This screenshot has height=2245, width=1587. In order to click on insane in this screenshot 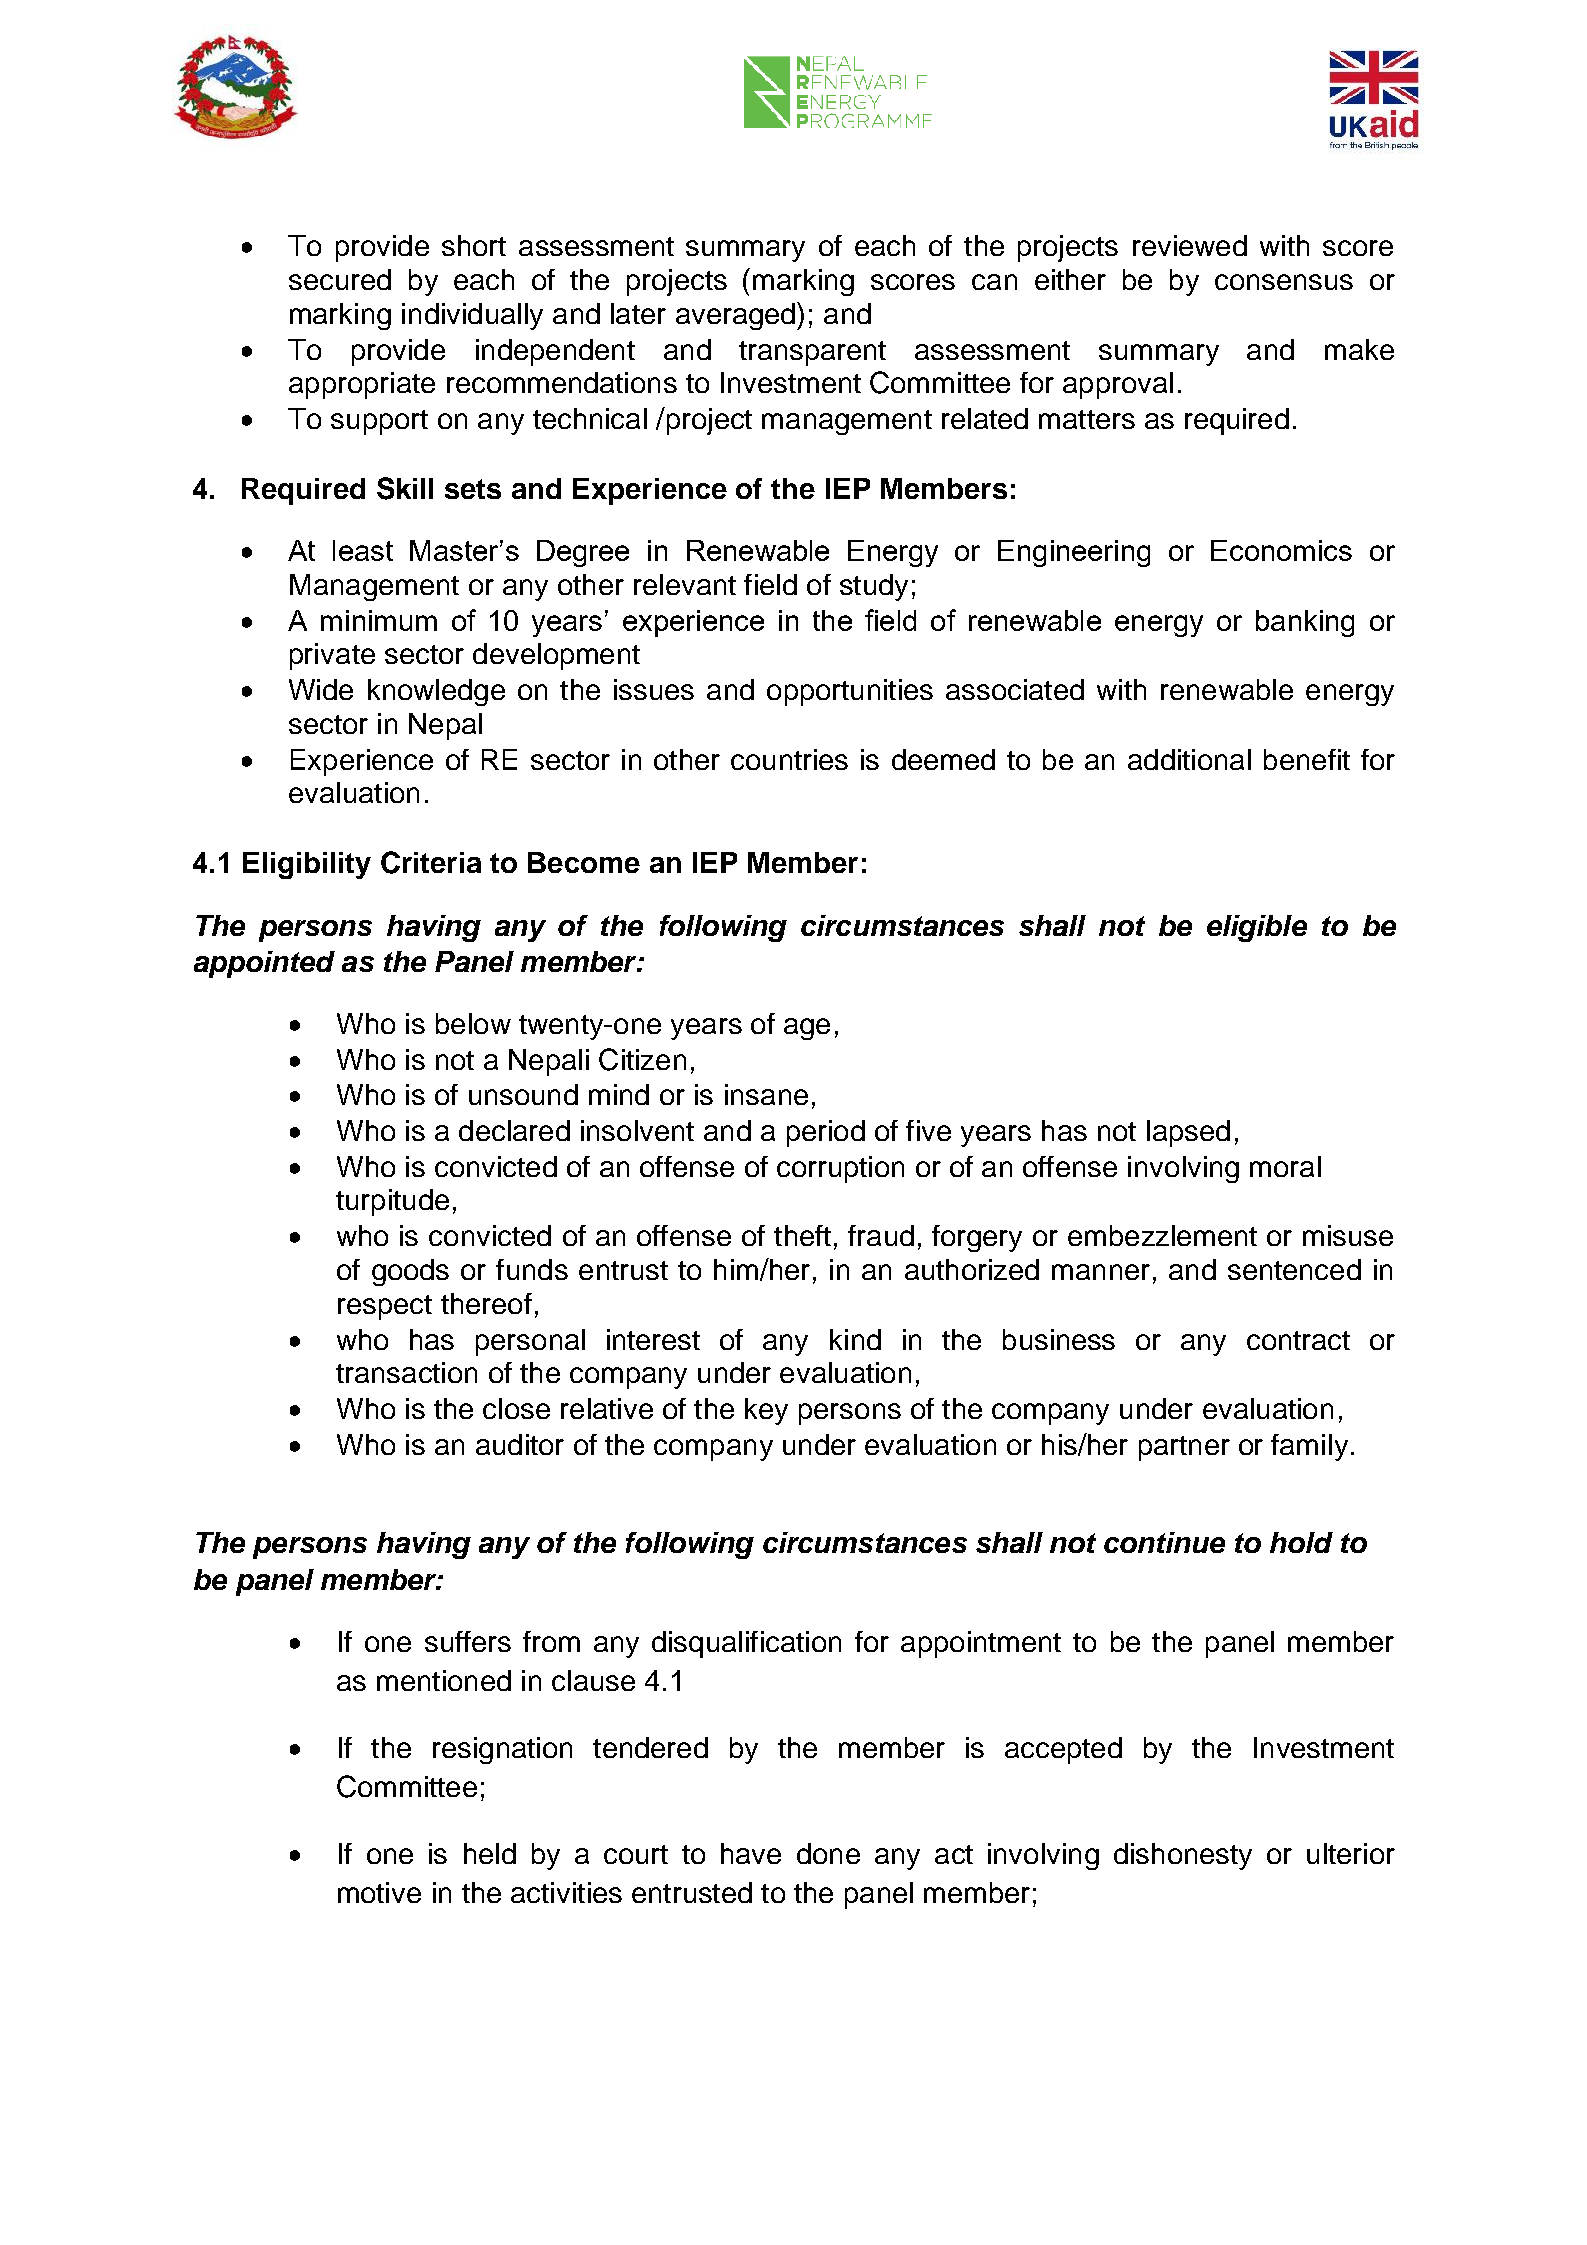, I will do `click(766, 1094)`.
